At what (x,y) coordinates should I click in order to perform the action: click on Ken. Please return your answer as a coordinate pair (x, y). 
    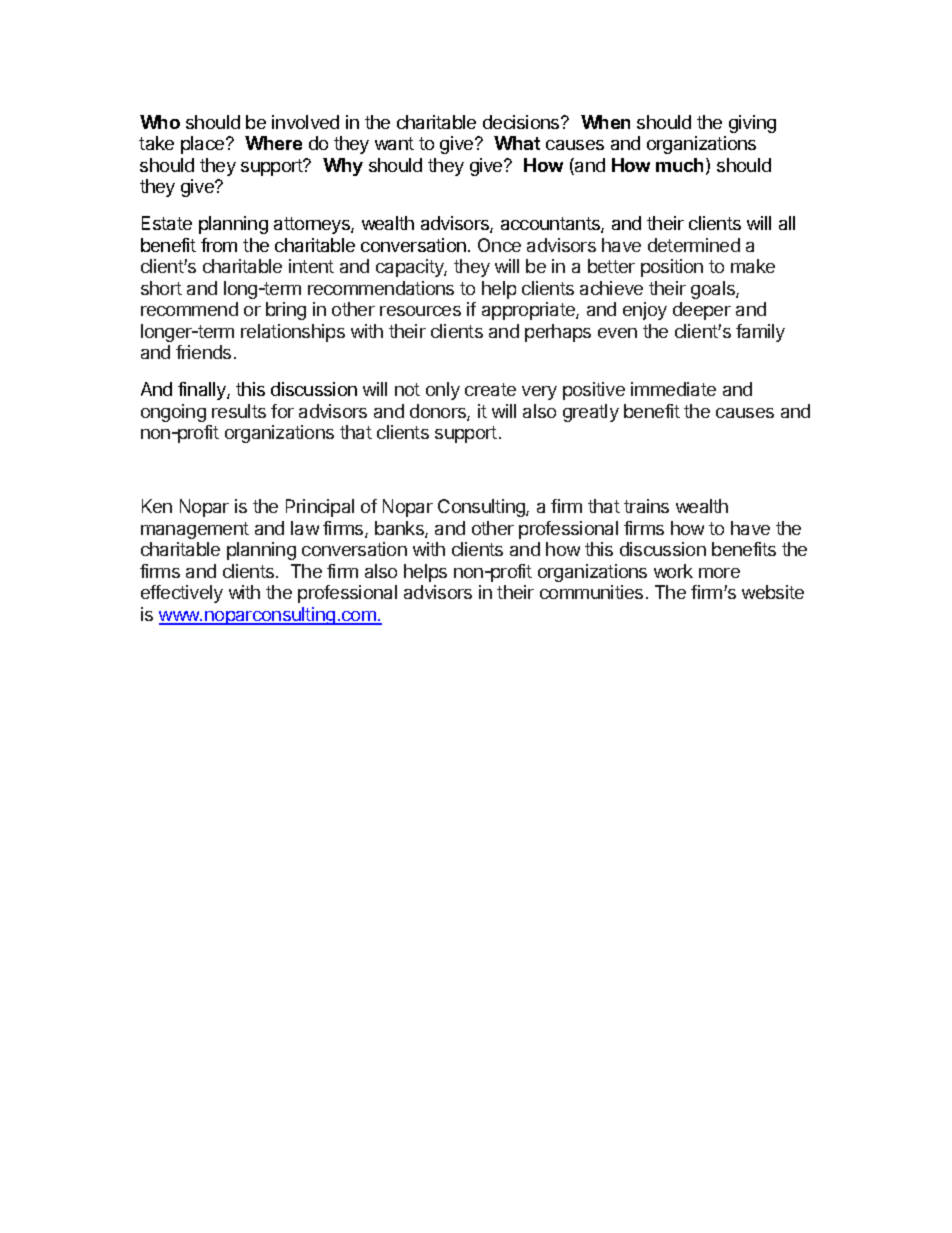
    Looking at the image, I should click on (157, 506).
